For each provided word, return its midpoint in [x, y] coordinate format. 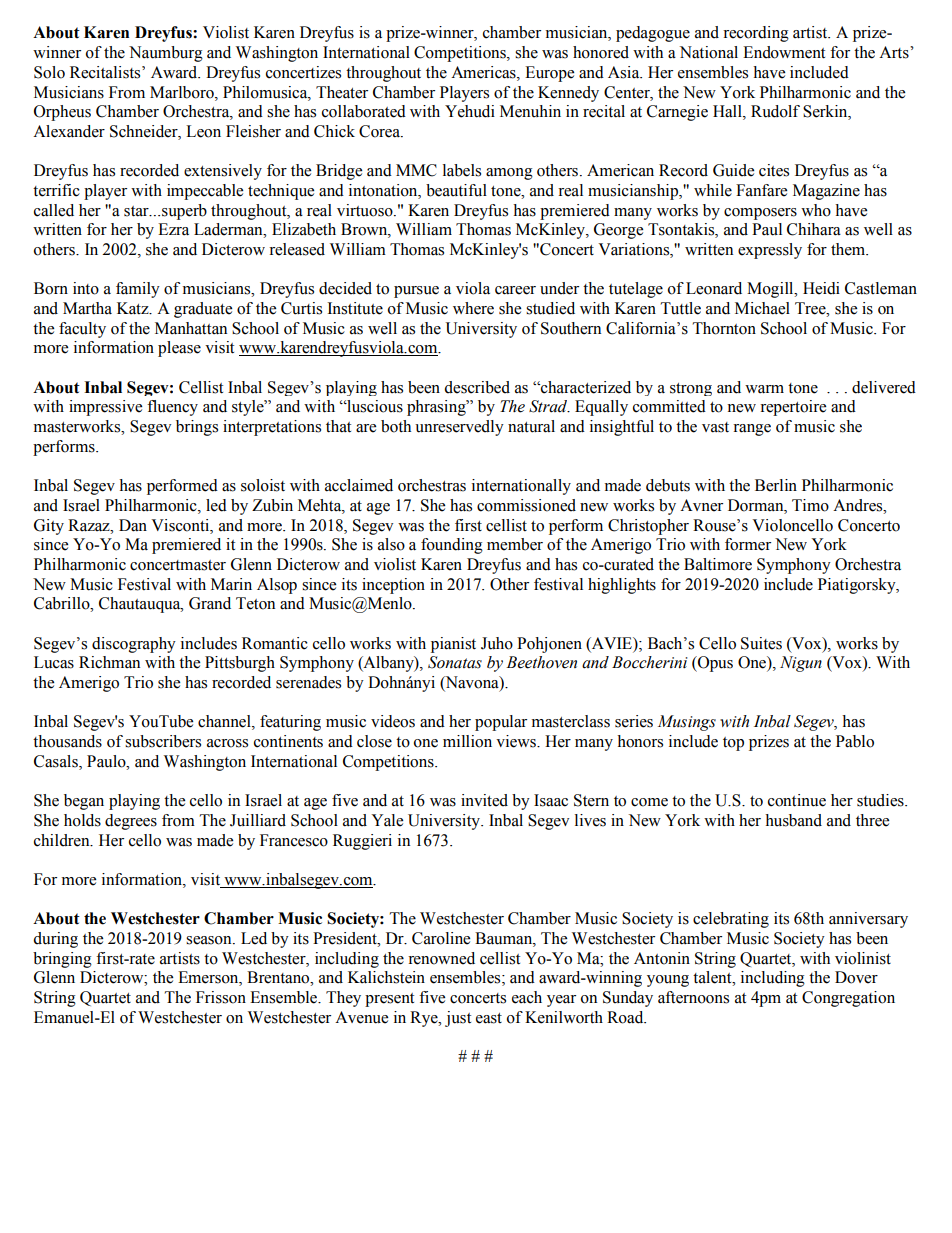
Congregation [848, 999]
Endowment [784, 52]
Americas [484, 72]
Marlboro [183, 92]
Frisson [221, 997]
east [489, 1018]
